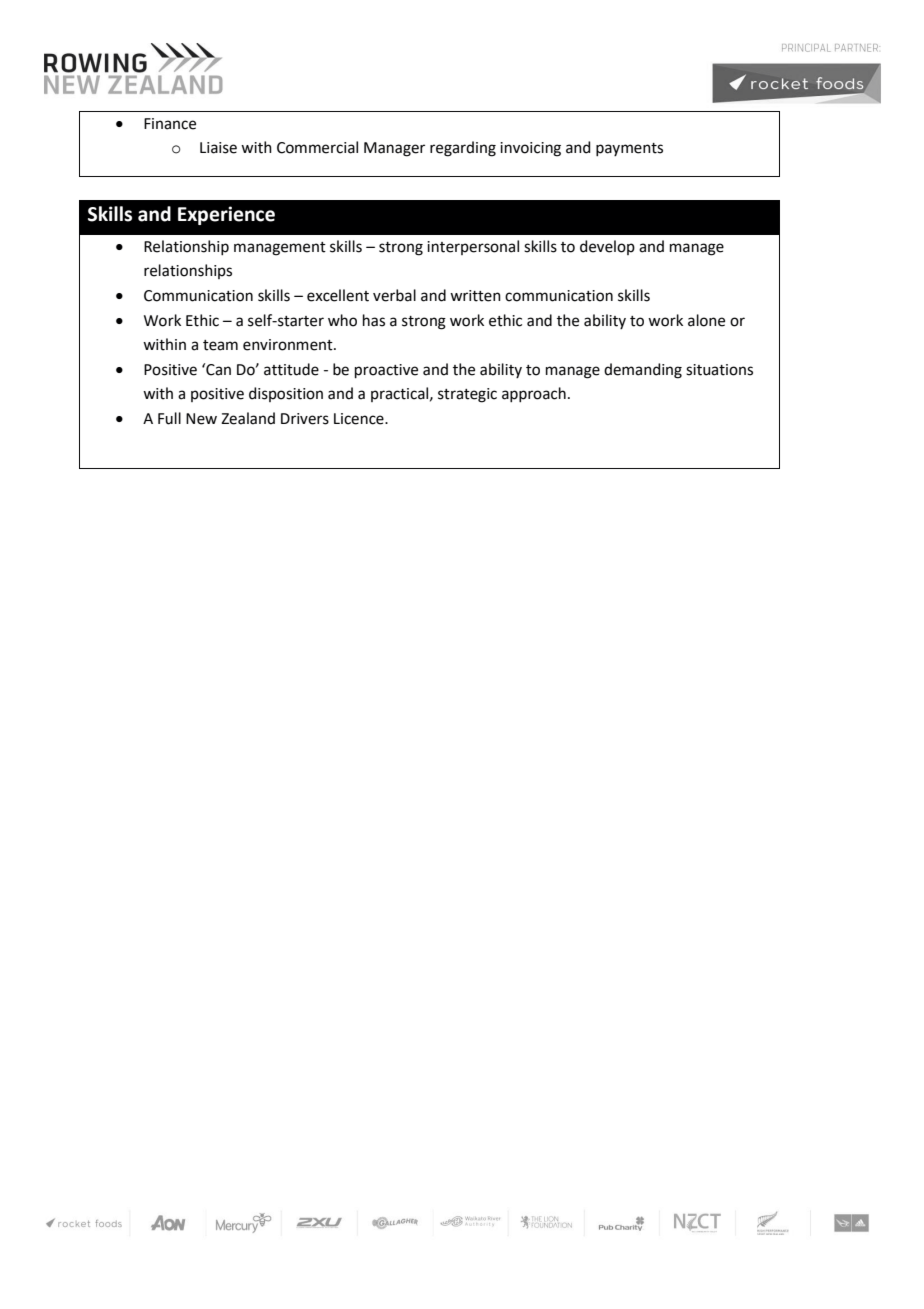  I want to click on Zealand, so click(248, 418).
